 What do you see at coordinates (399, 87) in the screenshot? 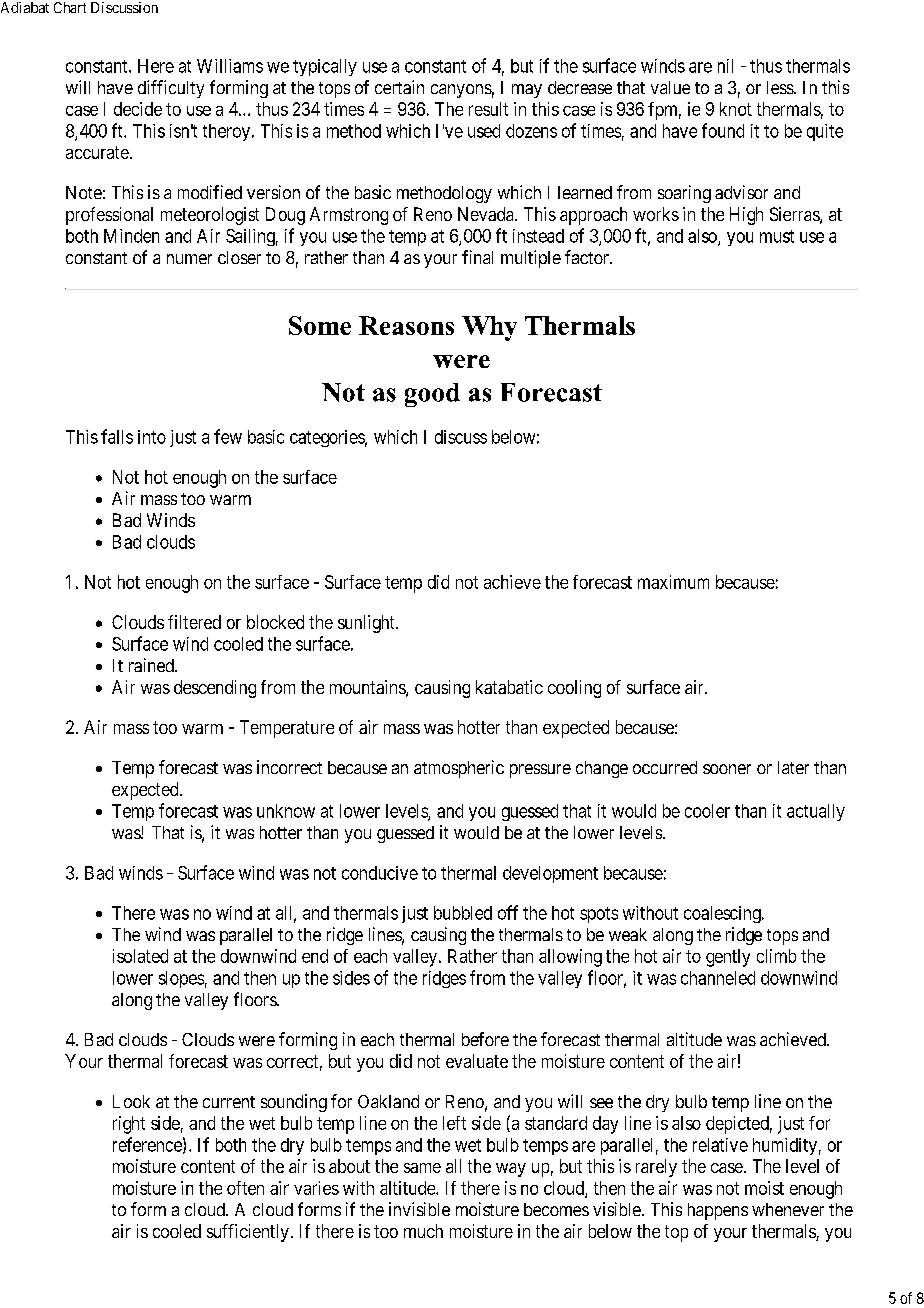
I see `certain` at bounding box center [399, 87].
